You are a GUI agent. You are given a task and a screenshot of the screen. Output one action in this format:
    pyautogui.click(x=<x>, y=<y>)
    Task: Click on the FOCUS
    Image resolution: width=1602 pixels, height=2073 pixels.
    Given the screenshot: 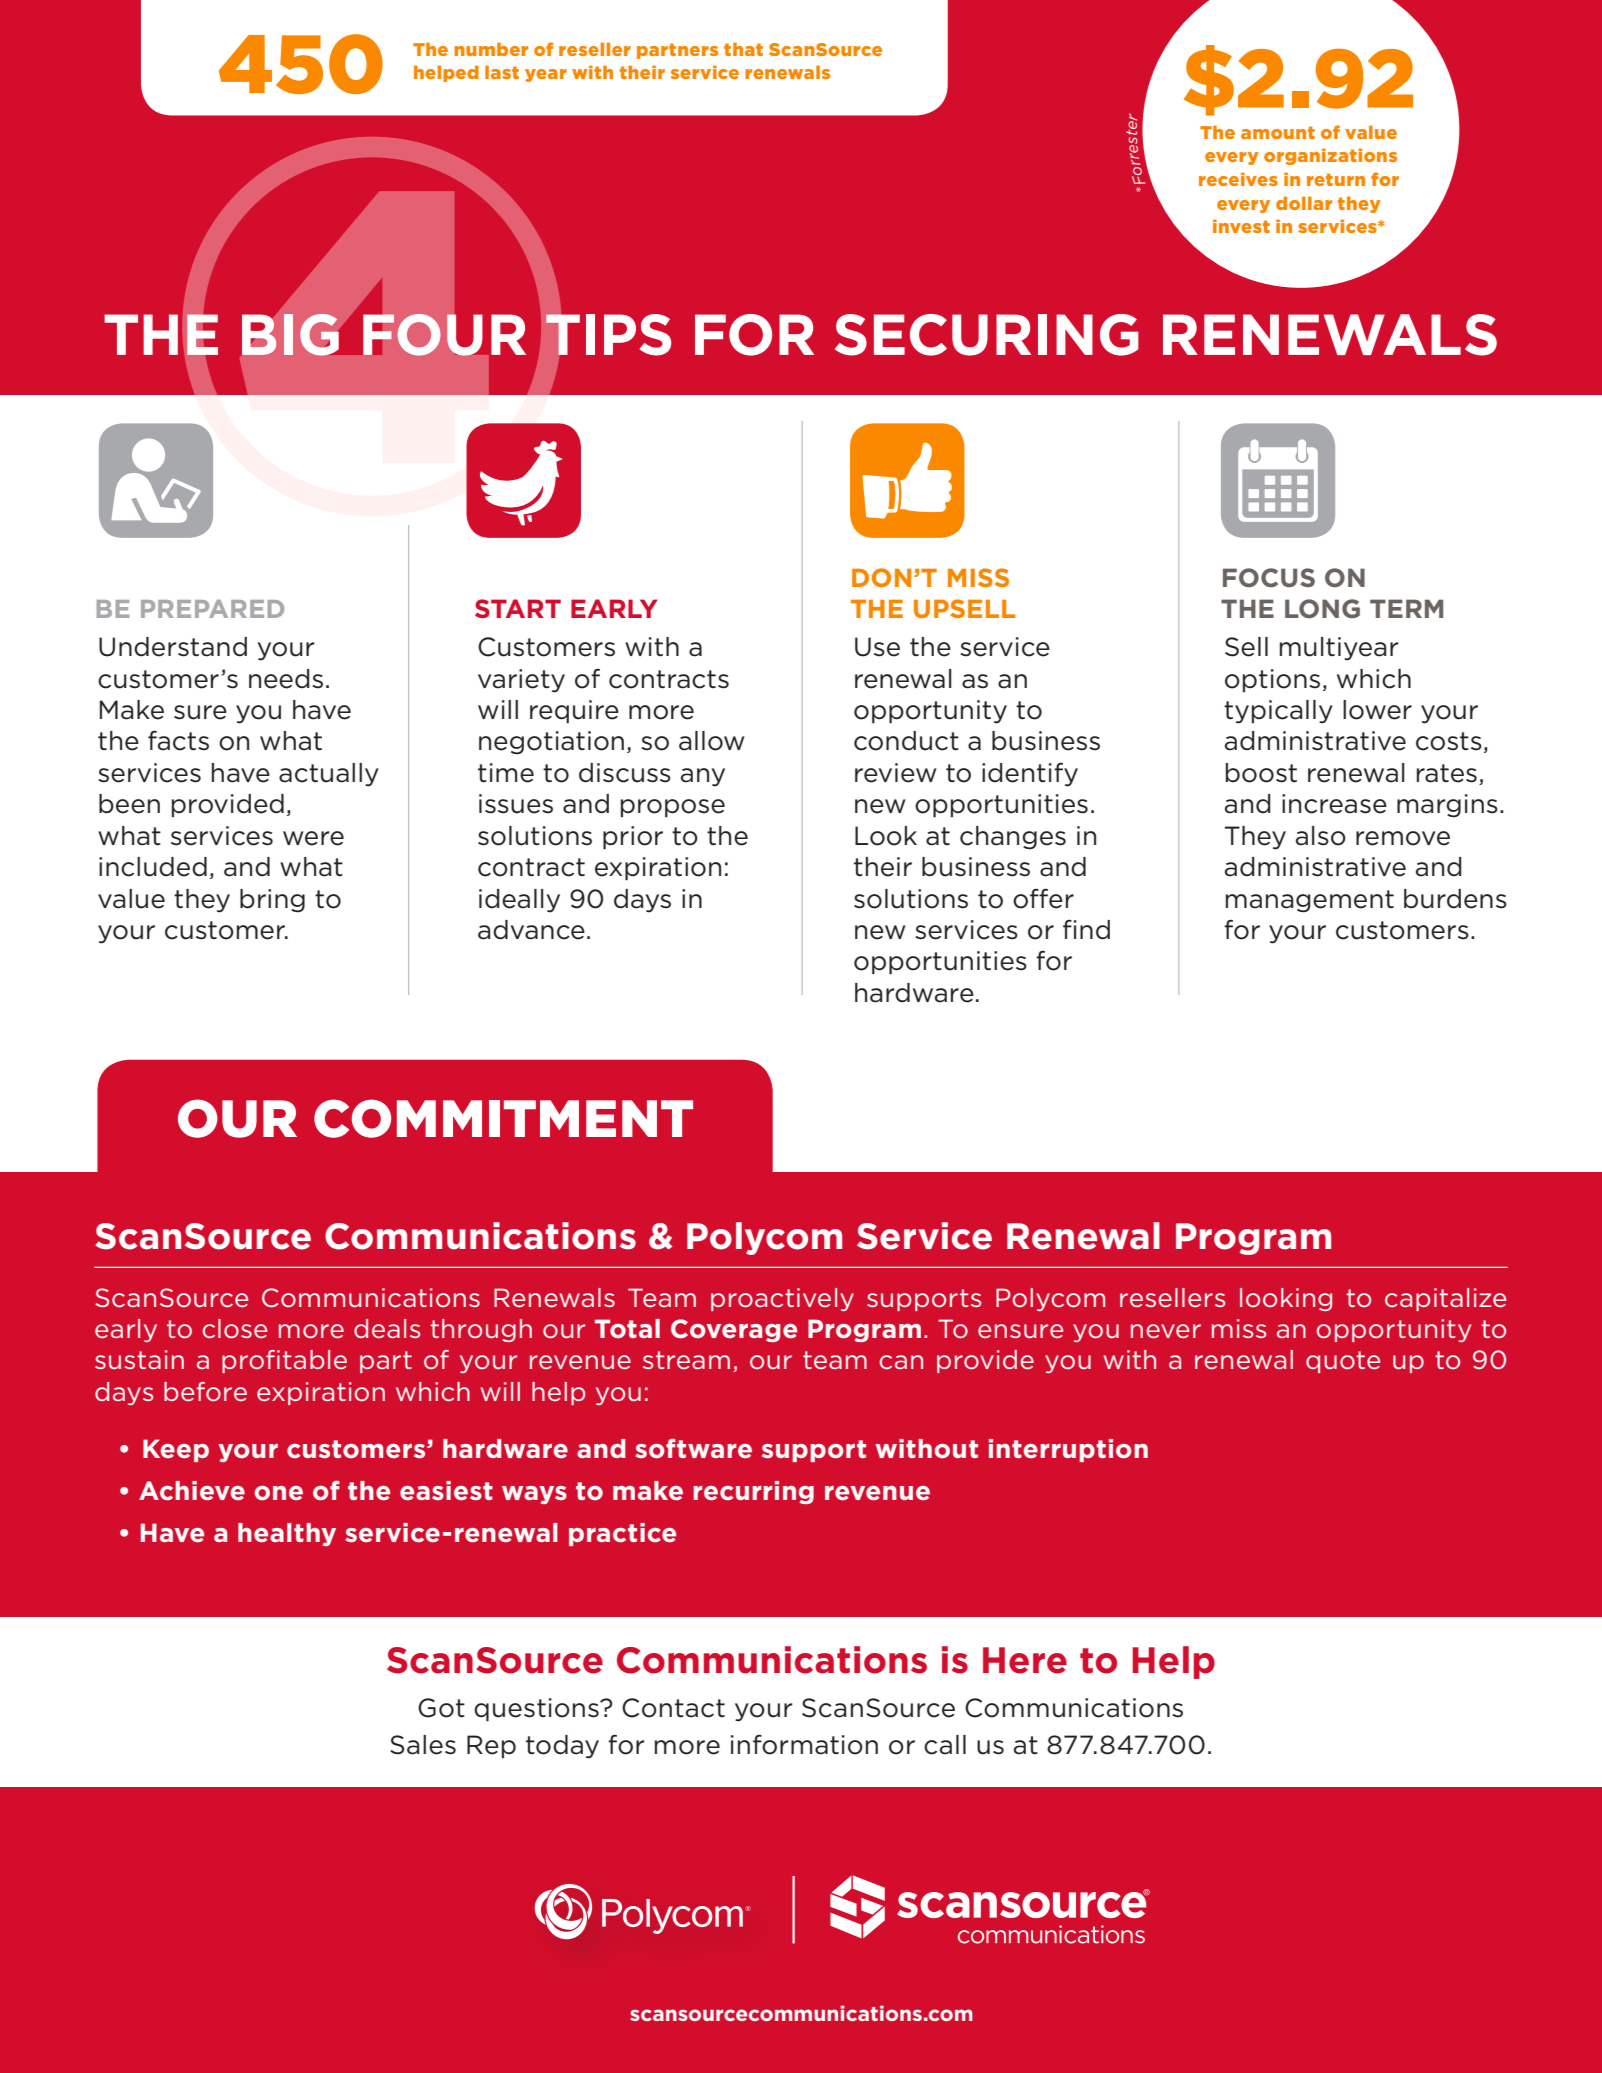 What is the action you would take?
    pyautogui.click(x=1269, y=578)
